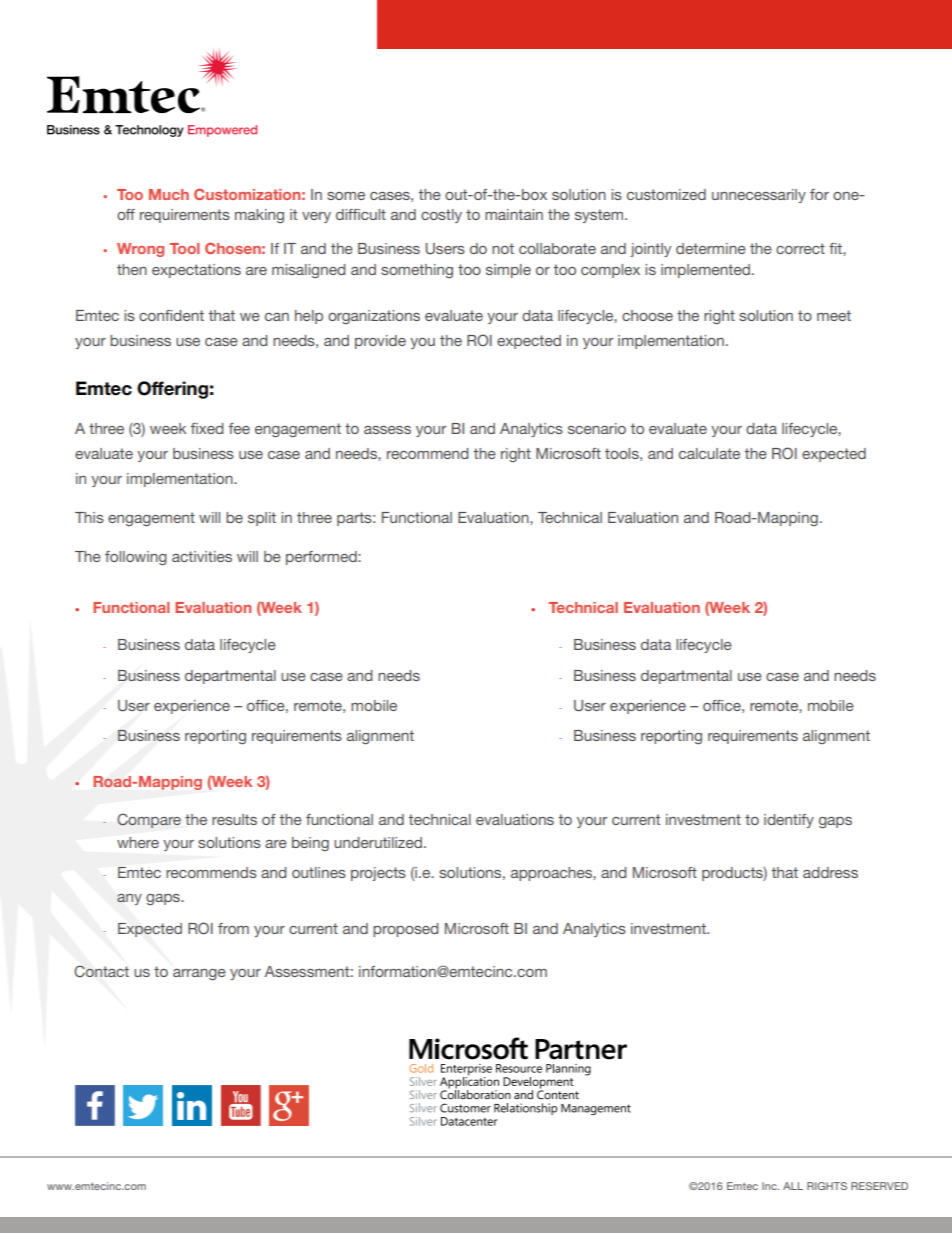 The width and height of the screenshot is (952, 1233). I want to click on underutilized, so click(378, 842).
